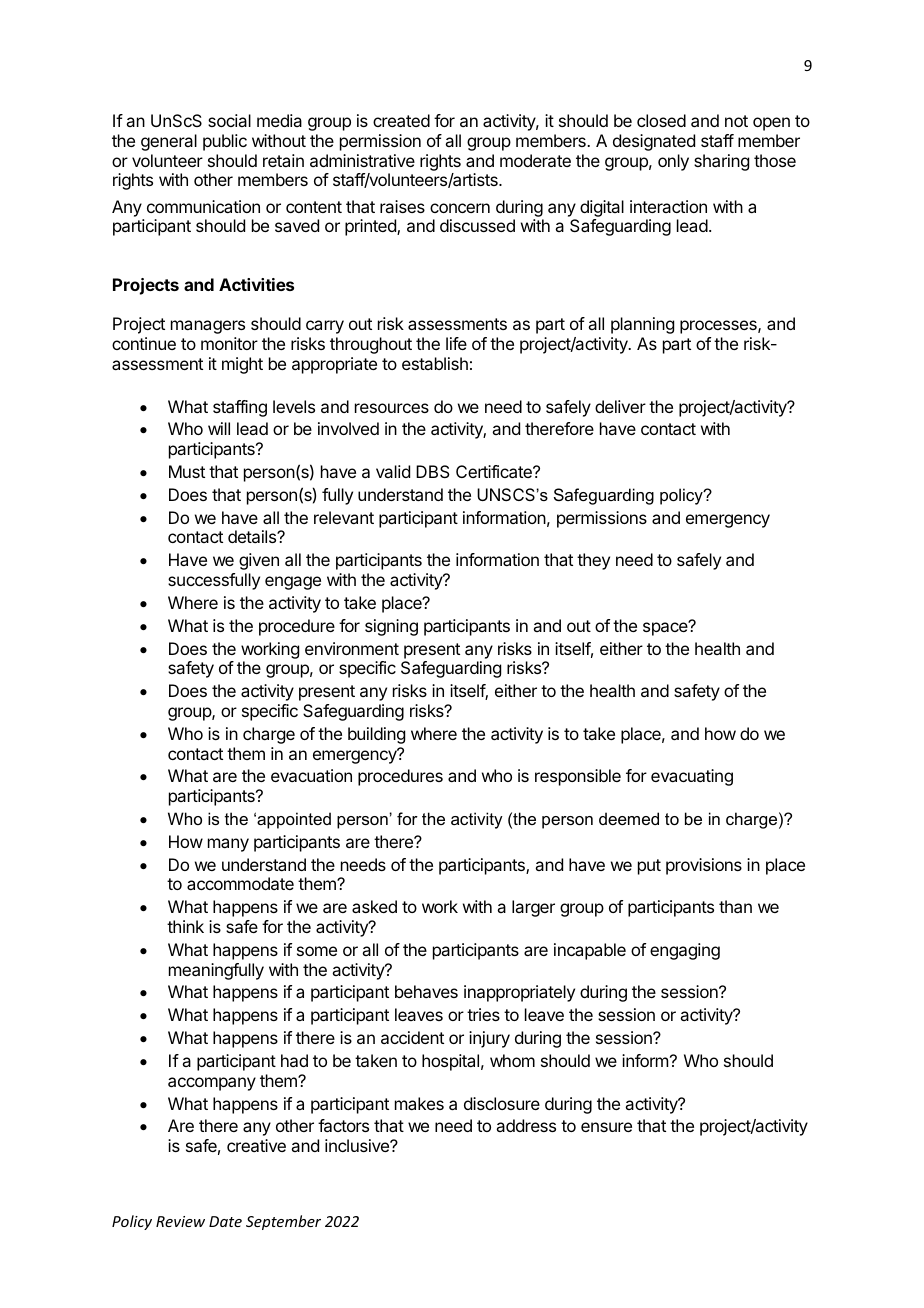 Image resolution: width=924 pixels, height=1308 pixels. I want to click on signing, so click(391, 627).
